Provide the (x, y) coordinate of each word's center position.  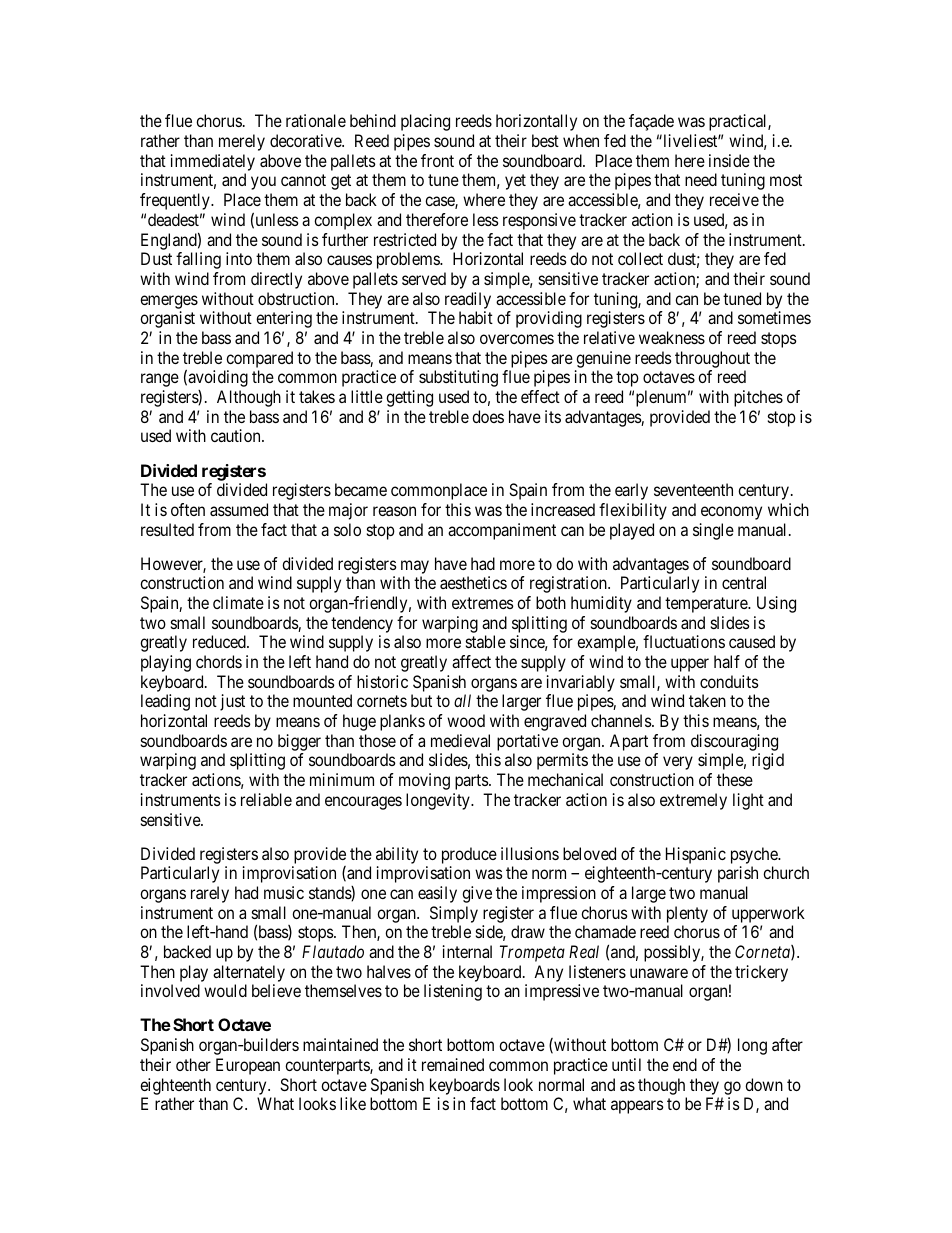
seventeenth (693, 489)
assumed (239, 509)
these (735, 779)
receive (734, 199)
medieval (460, 740)
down (764, 1084)
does (488, 416)
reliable (266, 799)
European (248, 1066)
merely (242, 142)
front (437, 160)
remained (453, 1064)
